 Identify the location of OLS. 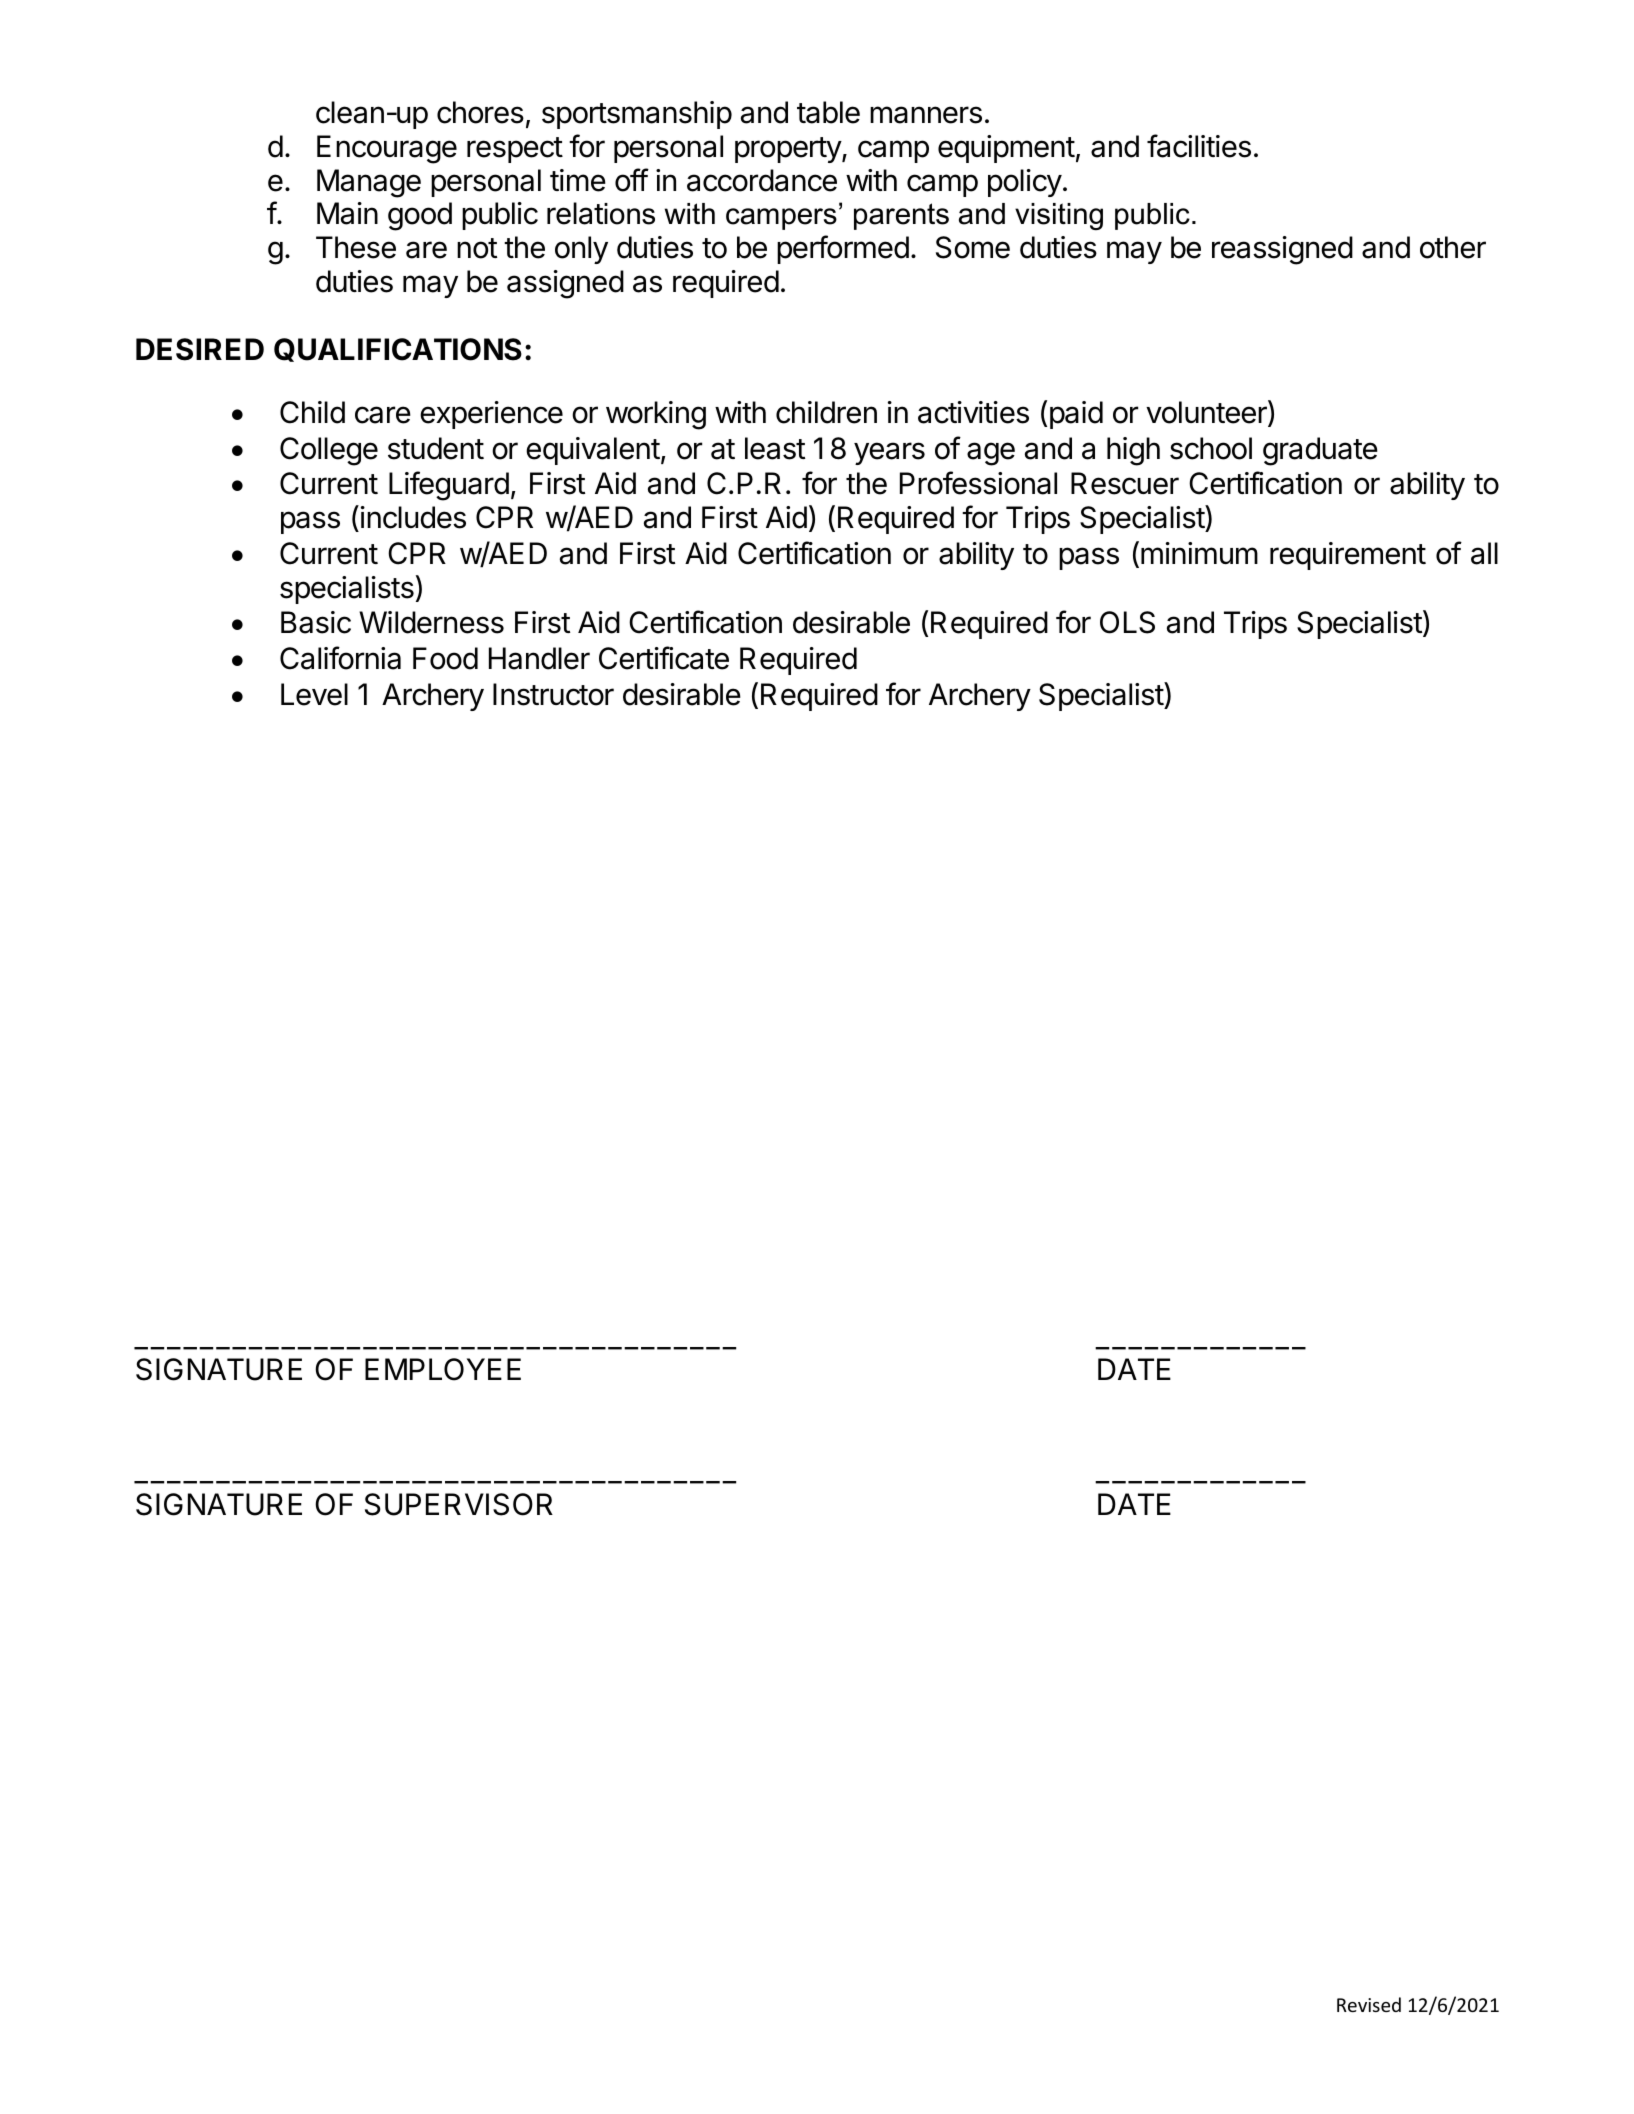
(1127, 622).
